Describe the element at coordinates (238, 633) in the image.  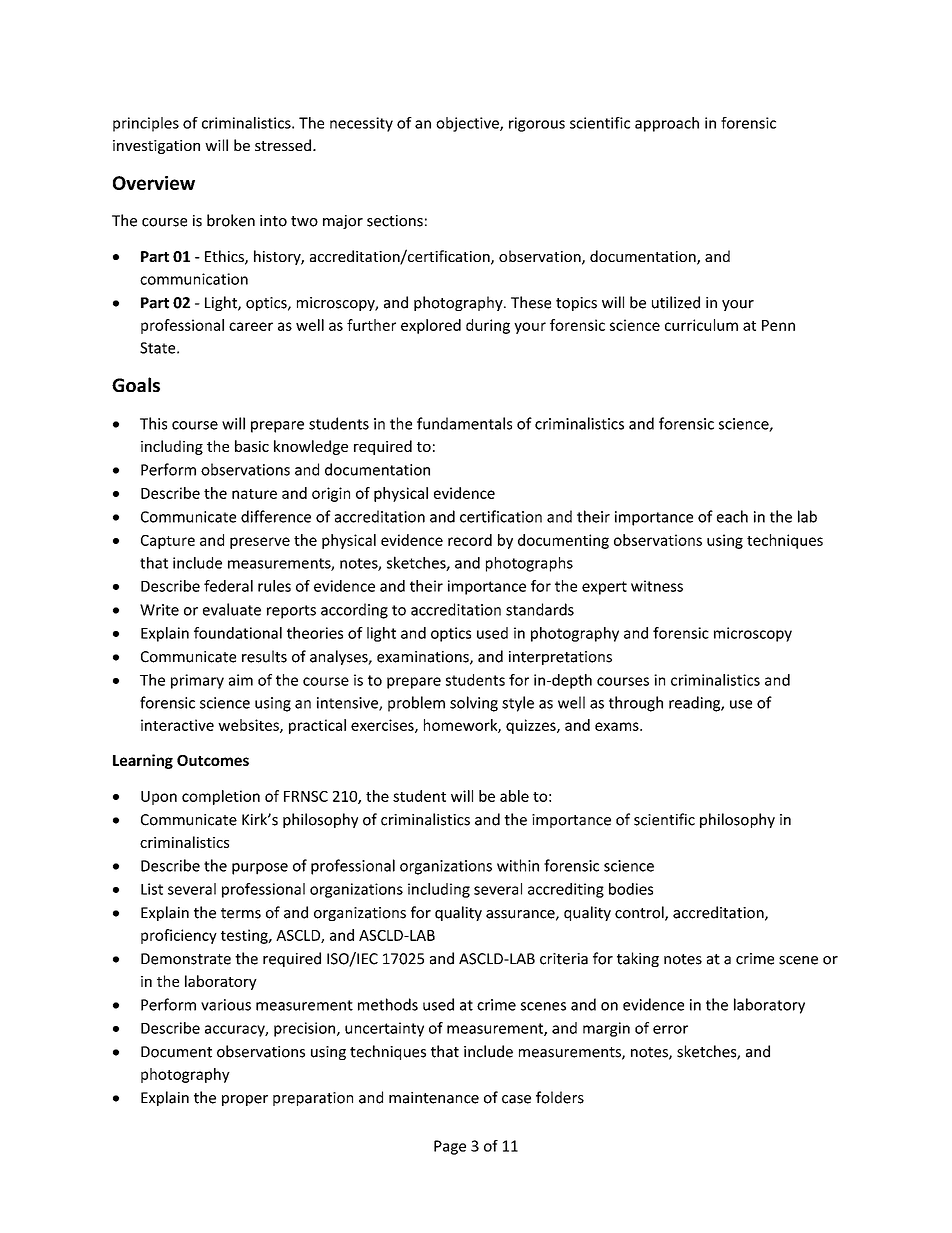
I see `foundational` at that location.
